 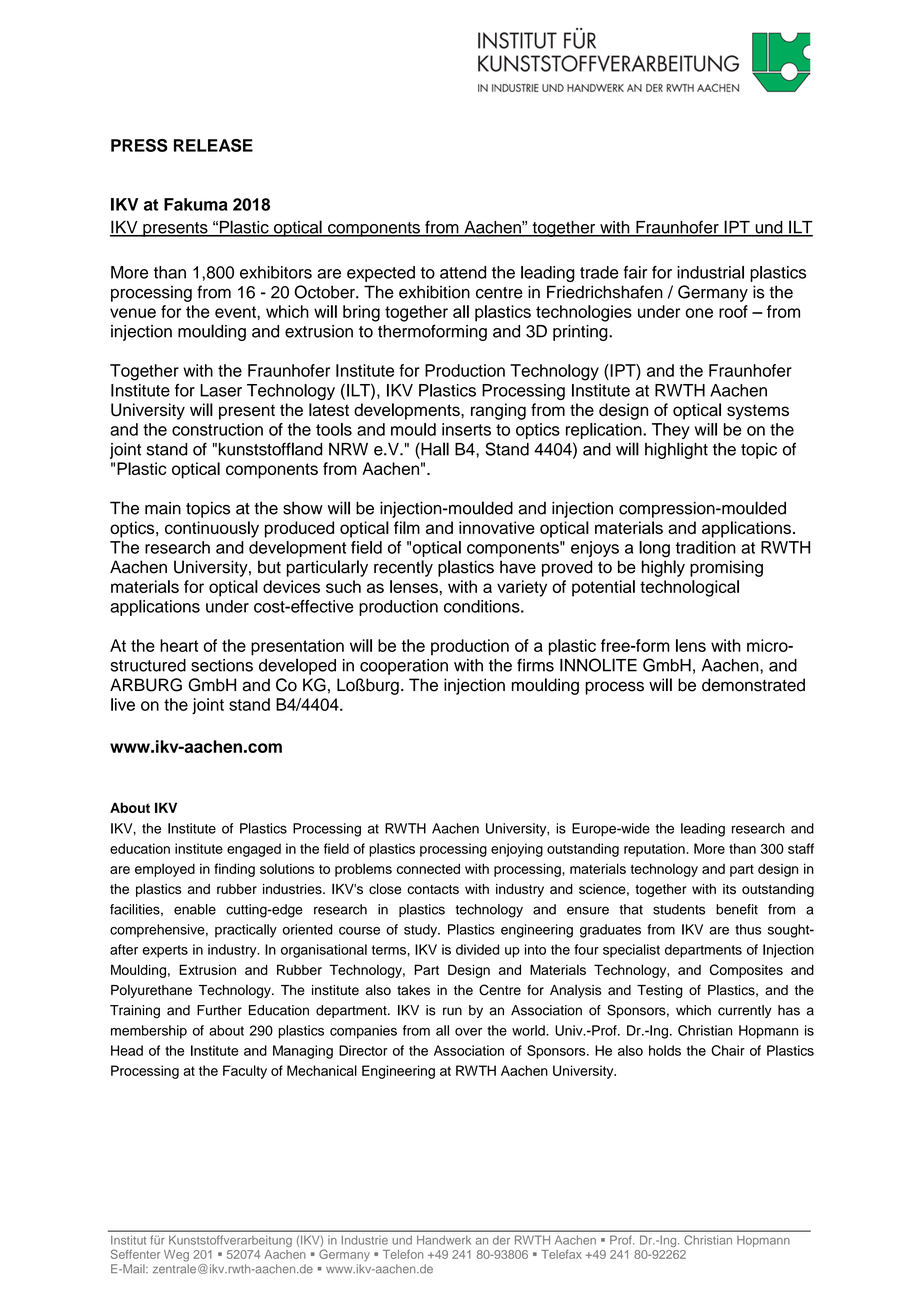 What do you see at coordinates (212, 529) in the page?
I see `continuously` at bounding box center [212, 529].
